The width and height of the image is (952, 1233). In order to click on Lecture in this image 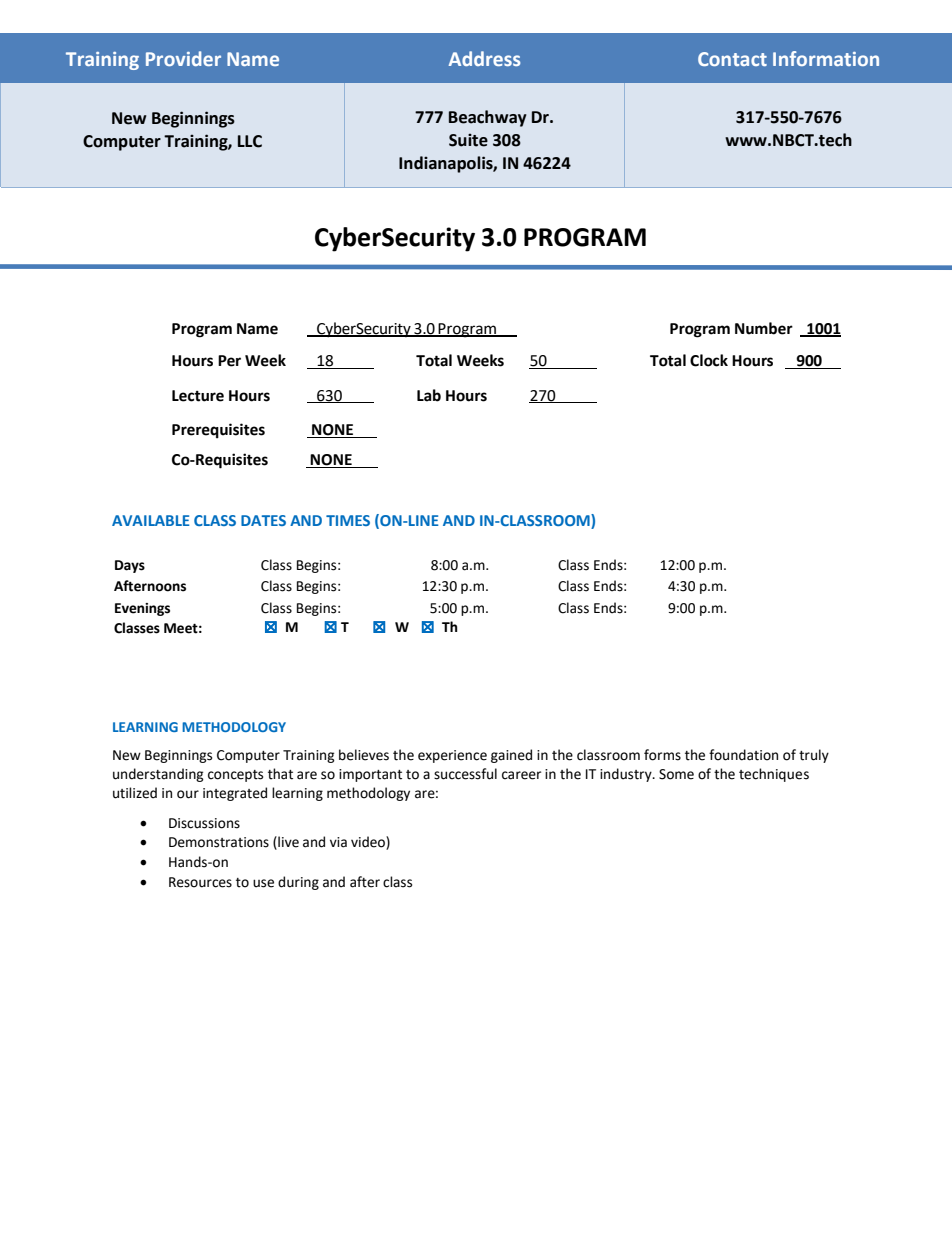, I will do `click(198, 396)`.
